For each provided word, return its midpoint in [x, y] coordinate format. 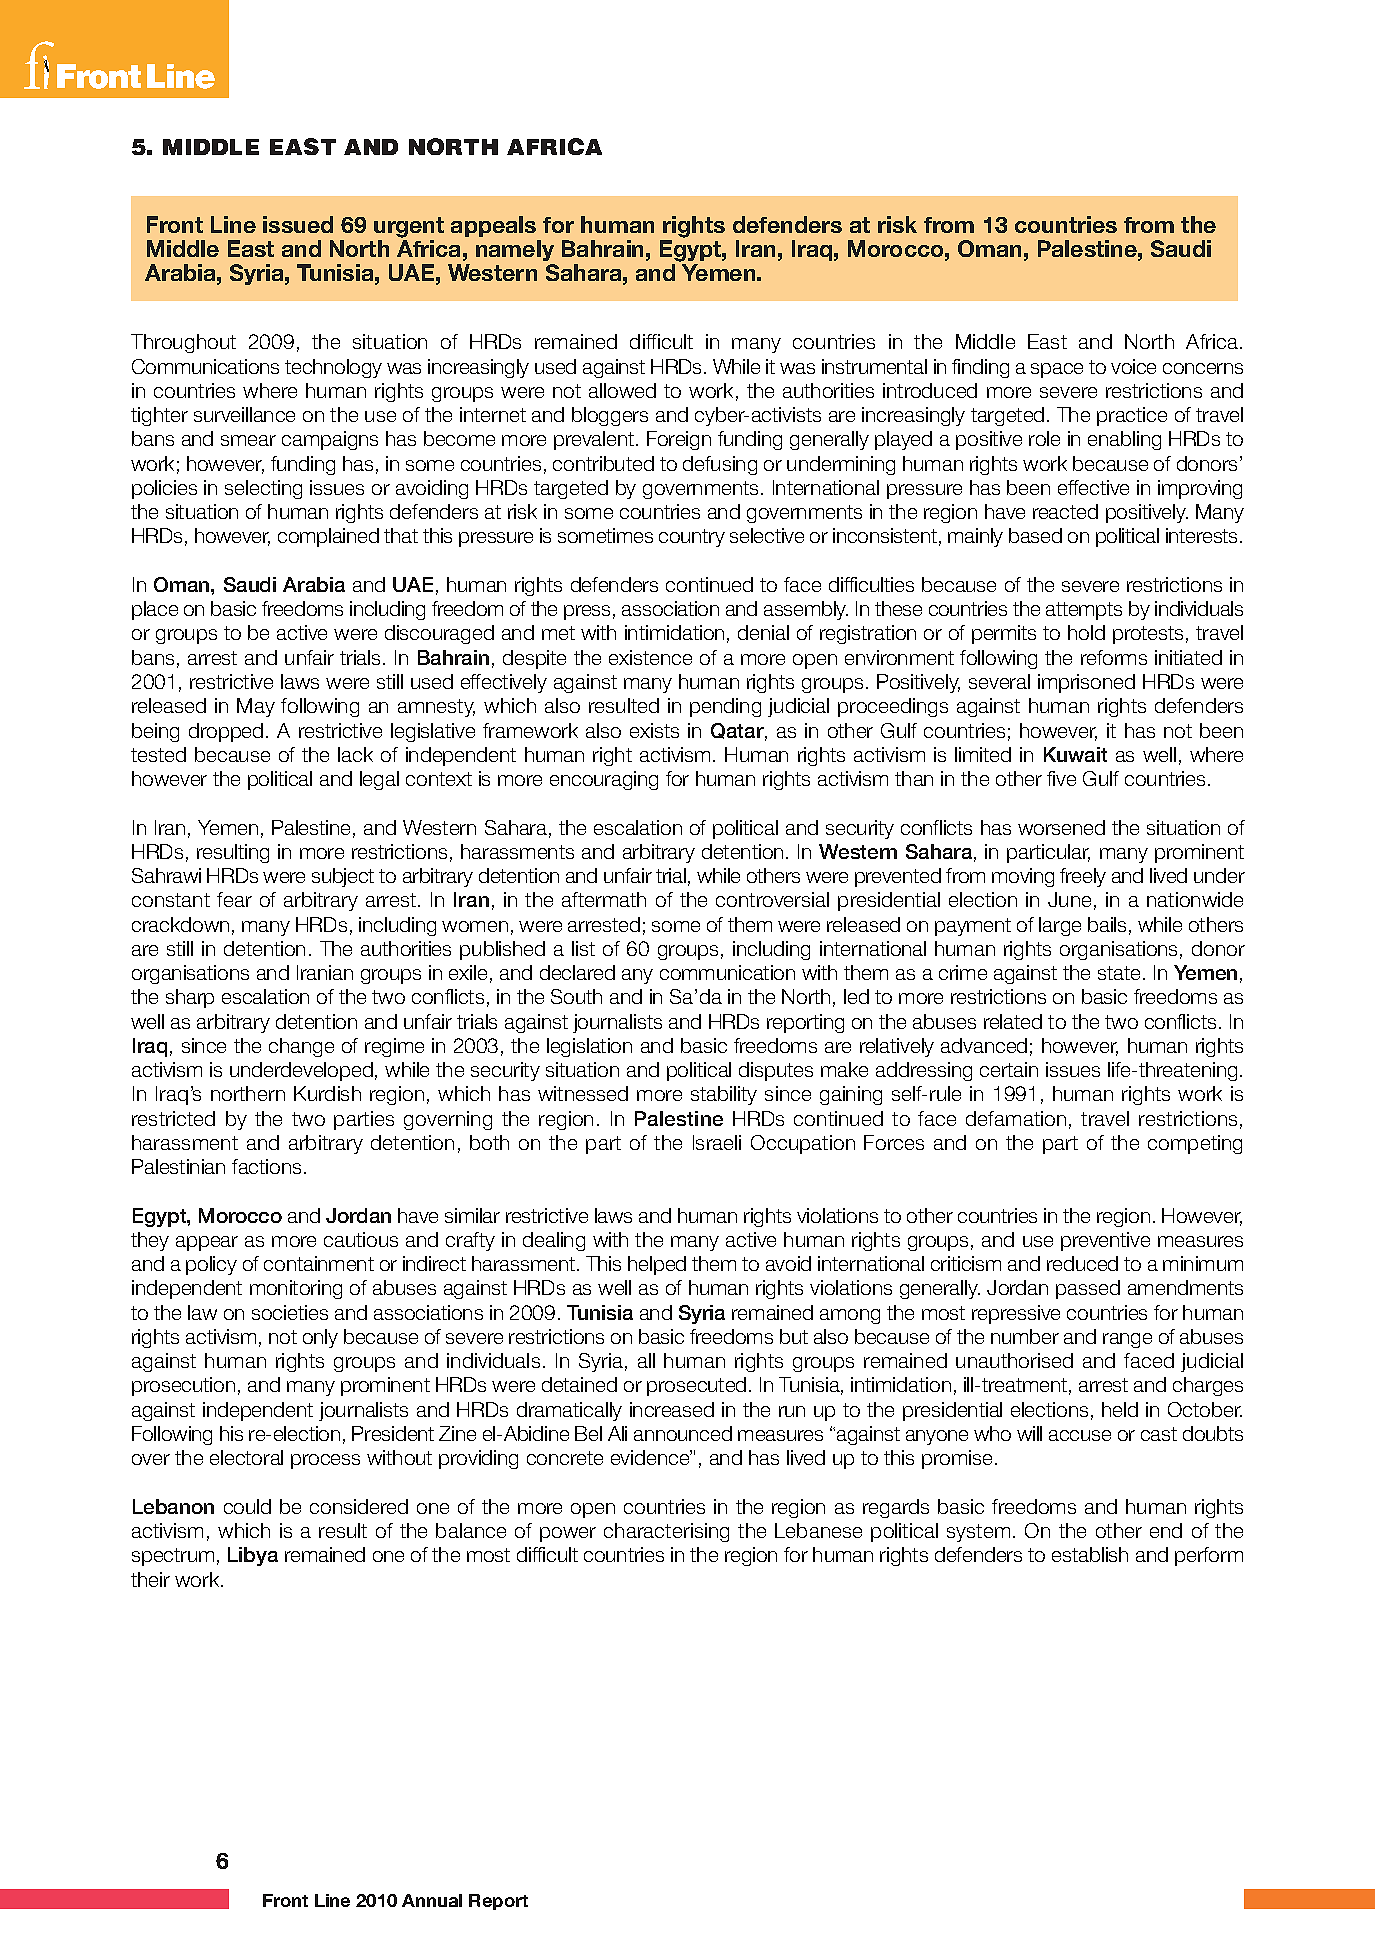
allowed [622, 390]
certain [1009, 1069]
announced [683, 1433]
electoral [246, 1457]
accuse [1080, 1435]
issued [298, 224]
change [301, 1047]
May [256, 707]
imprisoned [1086, 683]
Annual [432, 1900]
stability [724, 1095]
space [1057, 370]
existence [650, 657]
